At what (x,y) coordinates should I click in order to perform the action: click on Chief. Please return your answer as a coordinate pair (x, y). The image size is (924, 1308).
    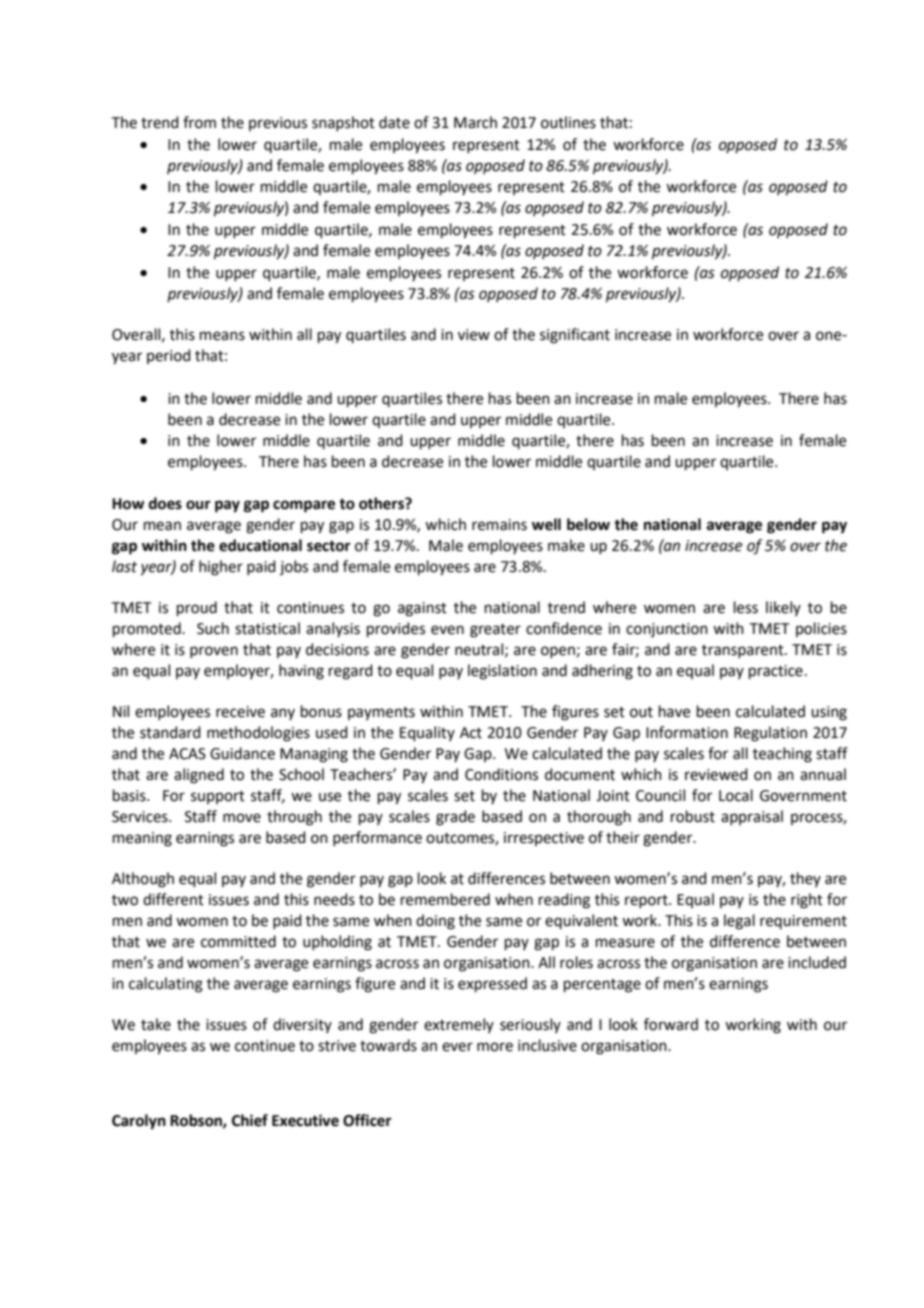
    Looking at the image, I should click on (250, 1120).
